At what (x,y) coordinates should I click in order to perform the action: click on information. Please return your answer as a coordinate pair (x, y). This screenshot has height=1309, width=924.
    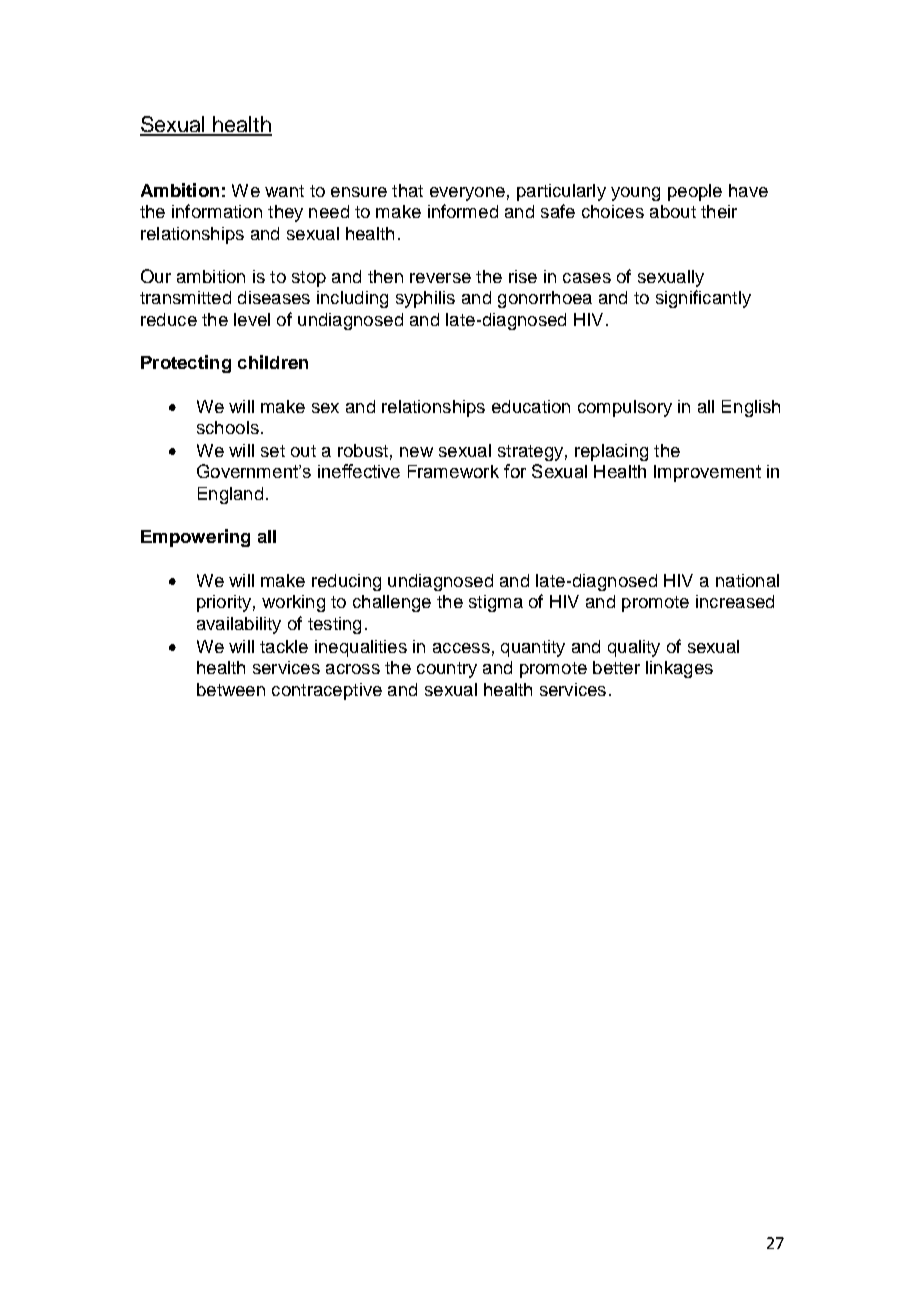
    Looking at the image, I should click on (217, 211).
